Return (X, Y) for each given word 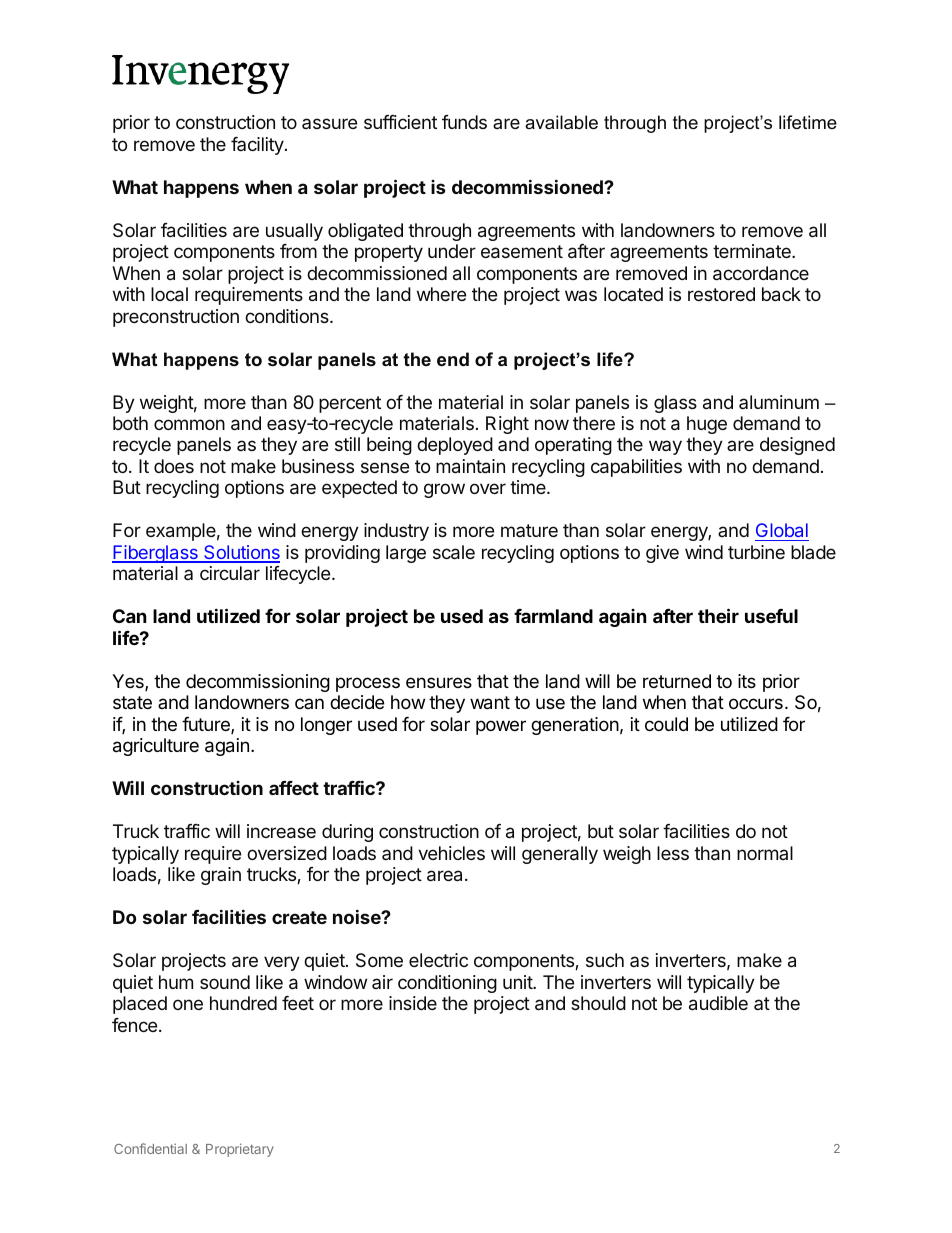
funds (464, 122)
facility (258, 146)
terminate (753, 251)
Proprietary (240, 1150)
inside (413, 1003)
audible (718, 1003)
